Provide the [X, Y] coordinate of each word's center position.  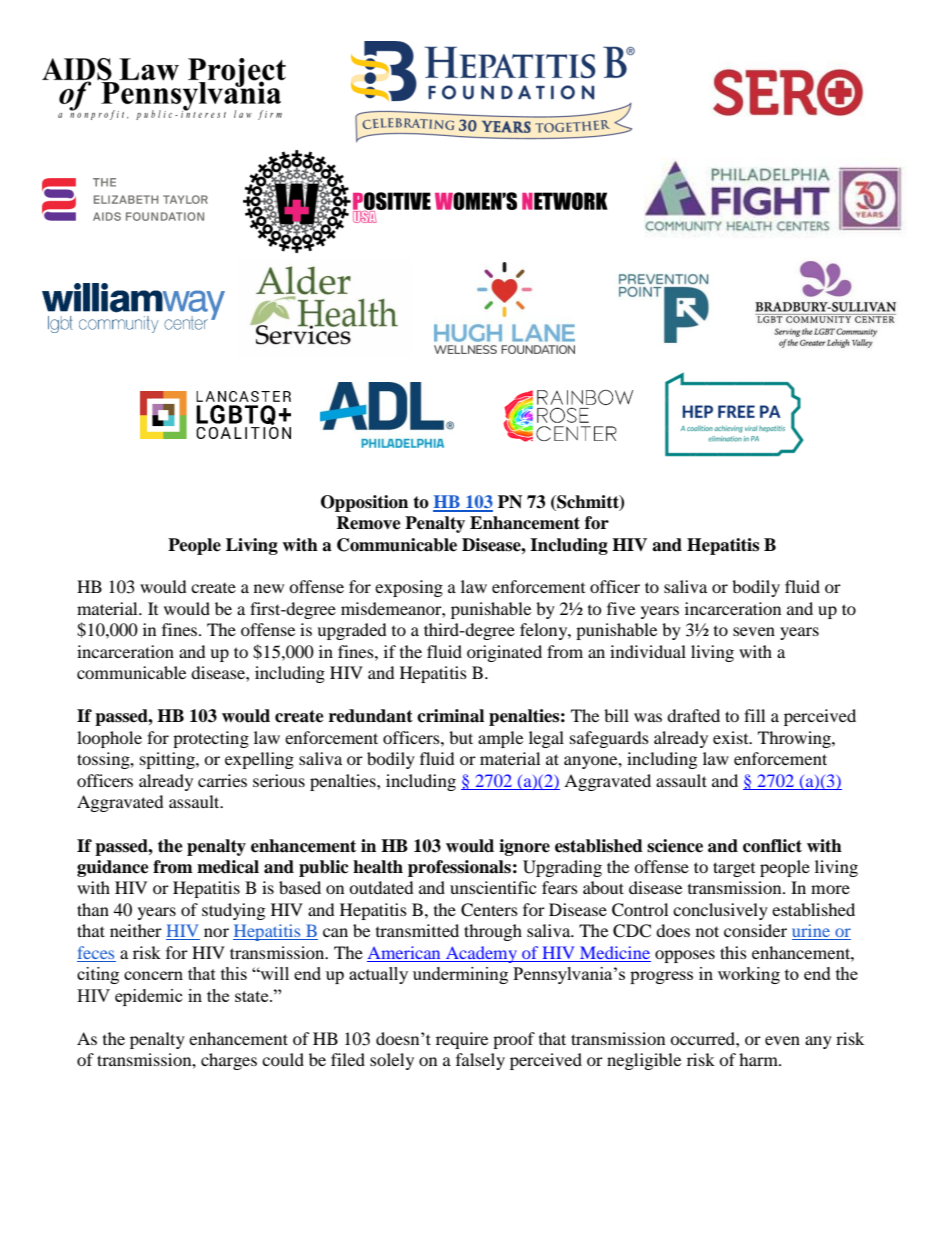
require [462, 1040]
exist [732, 737]
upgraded [352, 631]
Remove [368, 523]
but [461, 737]
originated [504, 653]
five [621, 608]
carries [222, 780]
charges [229, 1061]
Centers [489, 910]
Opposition [364, 503]
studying [233, 911]
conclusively [720, 911]
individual [648, 651]
